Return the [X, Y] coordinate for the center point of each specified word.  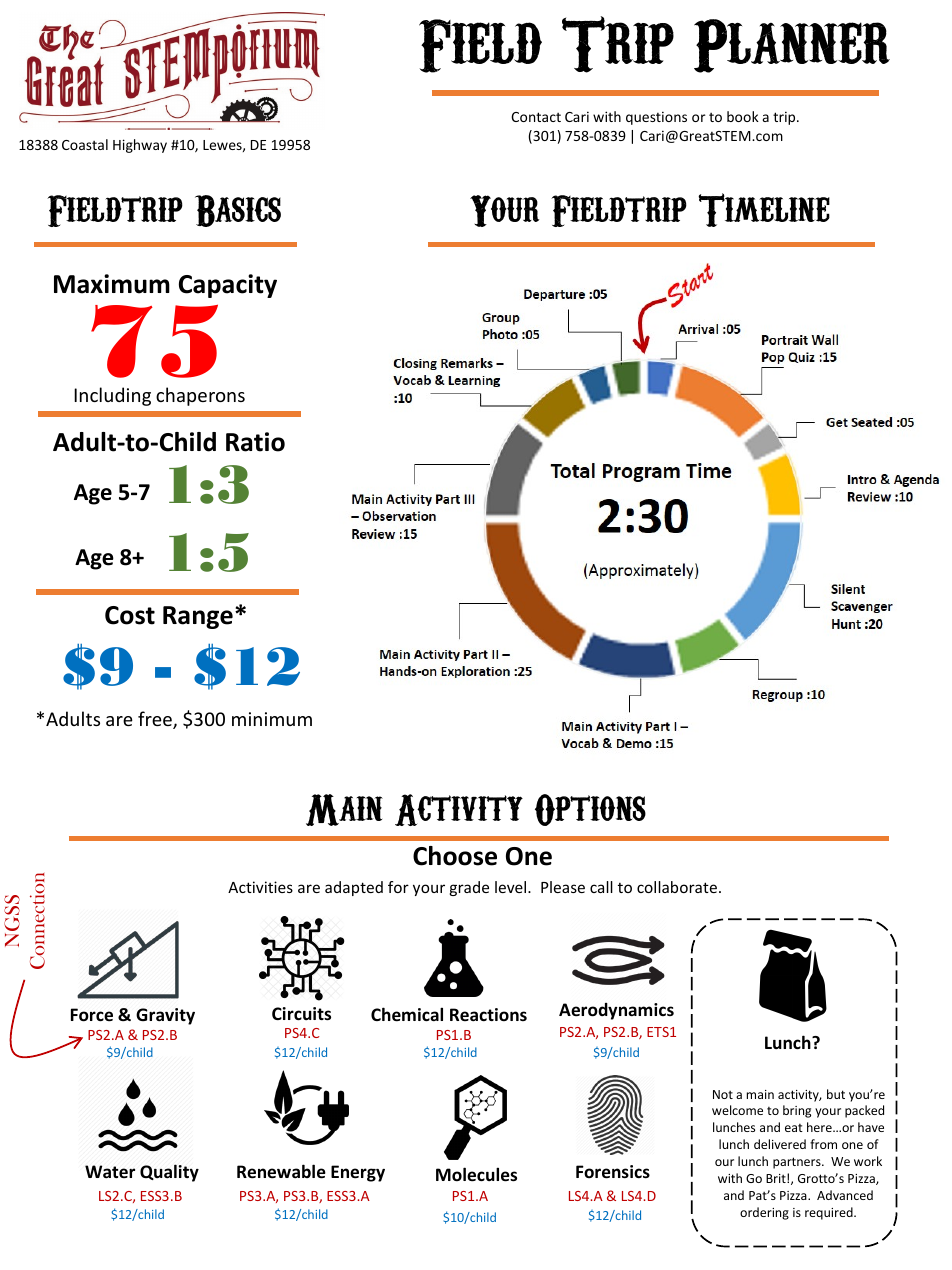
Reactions [488, 1014]
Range [198, 617]
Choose [455, 856]
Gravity [165, 1016]
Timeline [764, 210]
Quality [169, 1173]
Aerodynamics [616, 1011]
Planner [792, 46]
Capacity [228, 286]
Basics [238, 211]
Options [590, 810]
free [156, 720]
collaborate [677, 887]
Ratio [255, 442]
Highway [140, 146]
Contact [536, 117]
